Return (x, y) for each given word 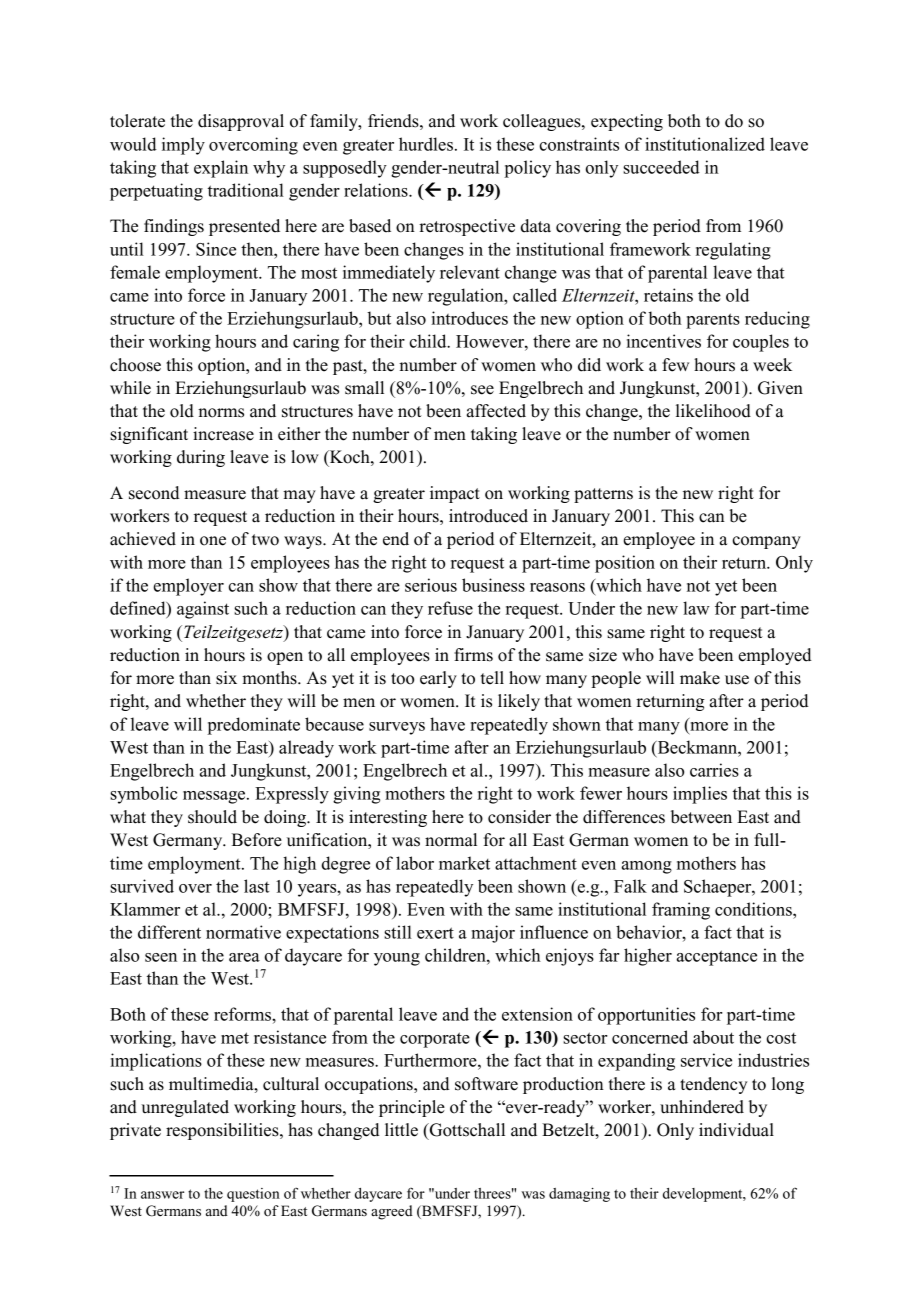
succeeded (661, 167)
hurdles (426, 144)
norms (221, 413)
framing (681, 911)
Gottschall (466, 1131)
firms (473, 655)
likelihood (713, 411)
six (226, 678)
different (169, 932)
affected (496, 411)
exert (435, 933)
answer (162, 1195)
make (700, 678)
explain (221, 169)
